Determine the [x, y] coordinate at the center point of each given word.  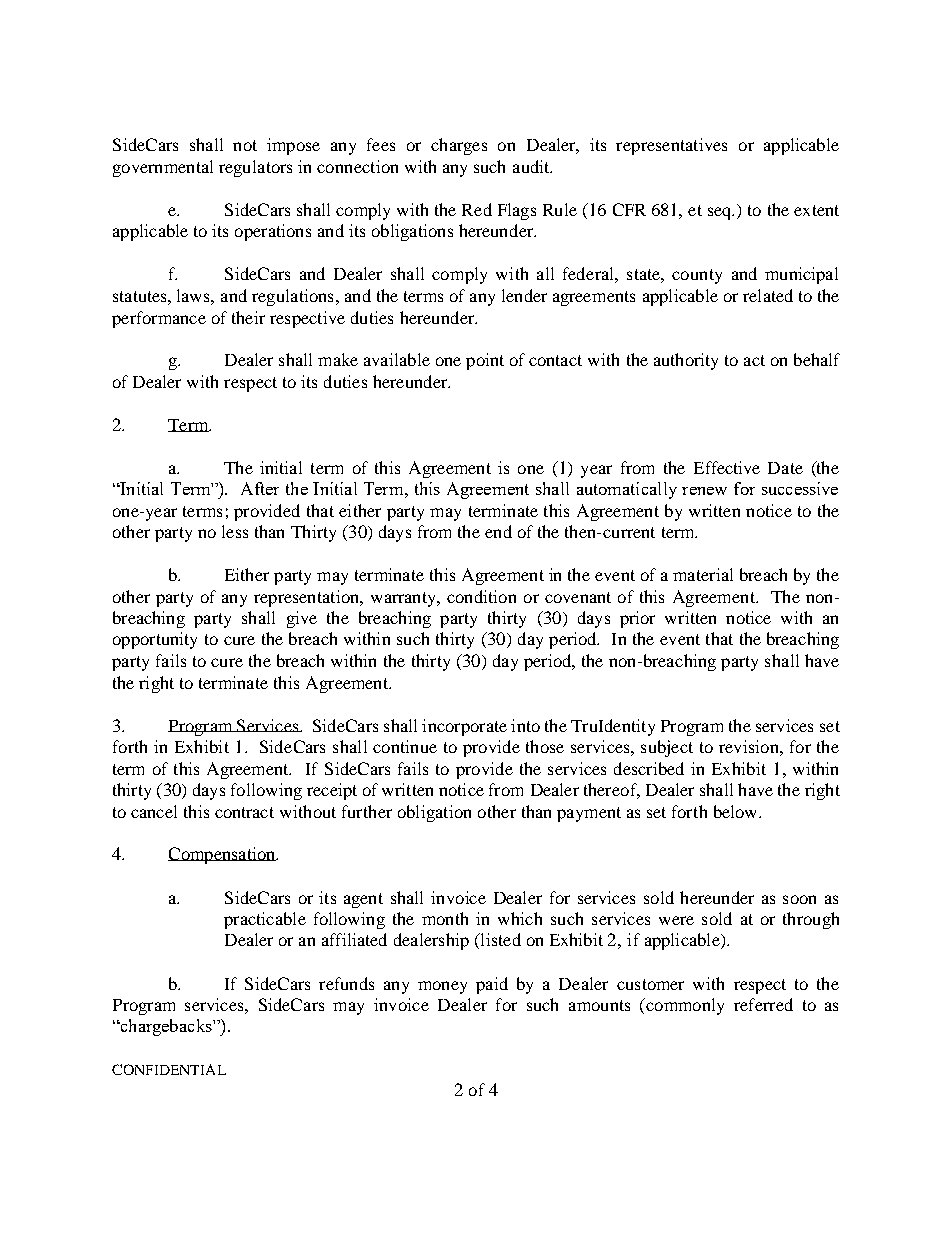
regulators [255, 168]
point [485, 361]
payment [589, 814]
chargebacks [166, 1027]
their [248, 317]
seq [721, 213]
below [737, 811]
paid [492, 985]
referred [763, 1004]
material [703, 574]
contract [244, 812]
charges [459, 146]
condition [481, 596]
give [302, 619]
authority [686, 361]
